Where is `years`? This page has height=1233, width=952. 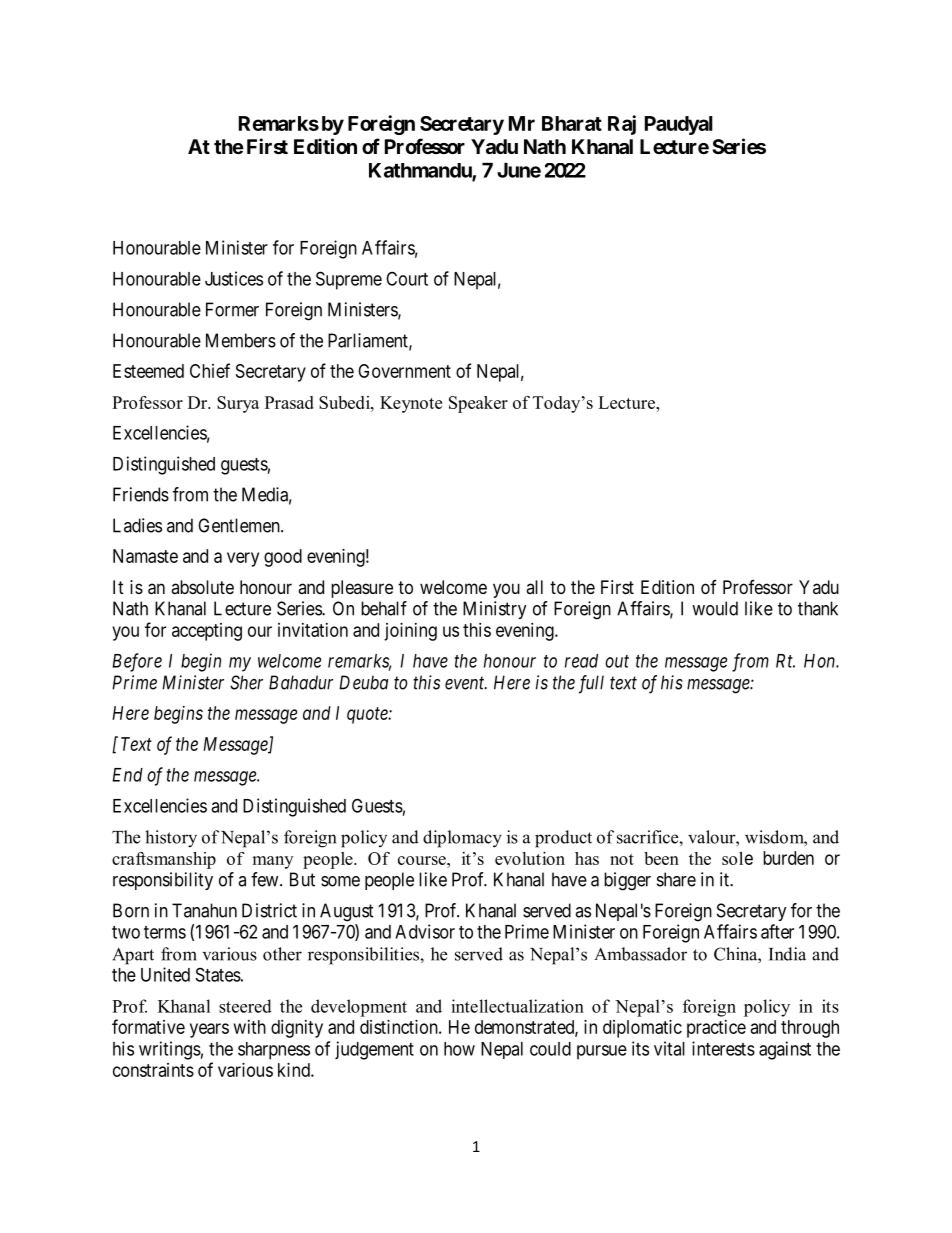 years is located at coordinates (209, 1030).
